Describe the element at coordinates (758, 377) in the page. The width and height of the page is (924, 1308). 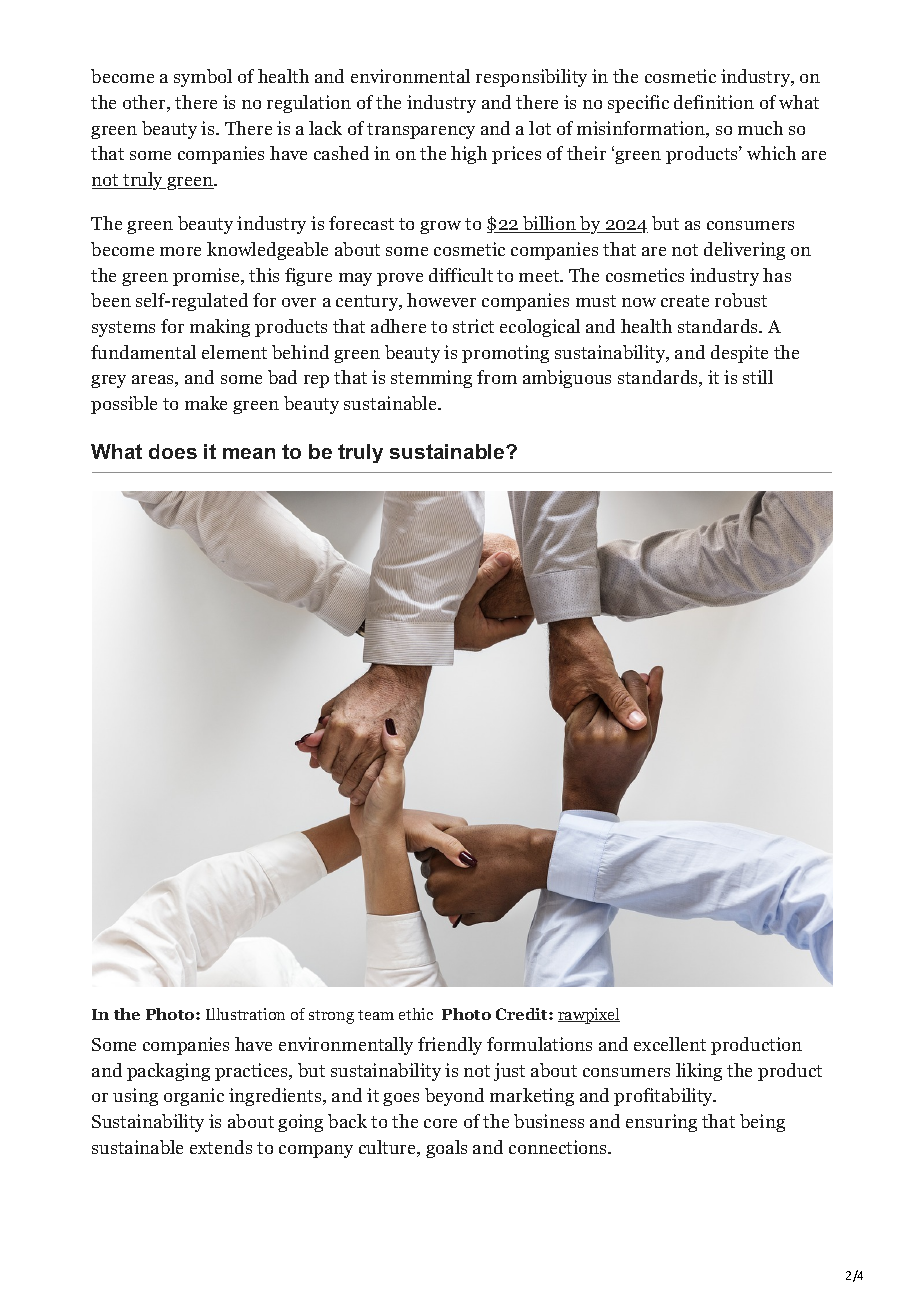
I see `still` at that location.
